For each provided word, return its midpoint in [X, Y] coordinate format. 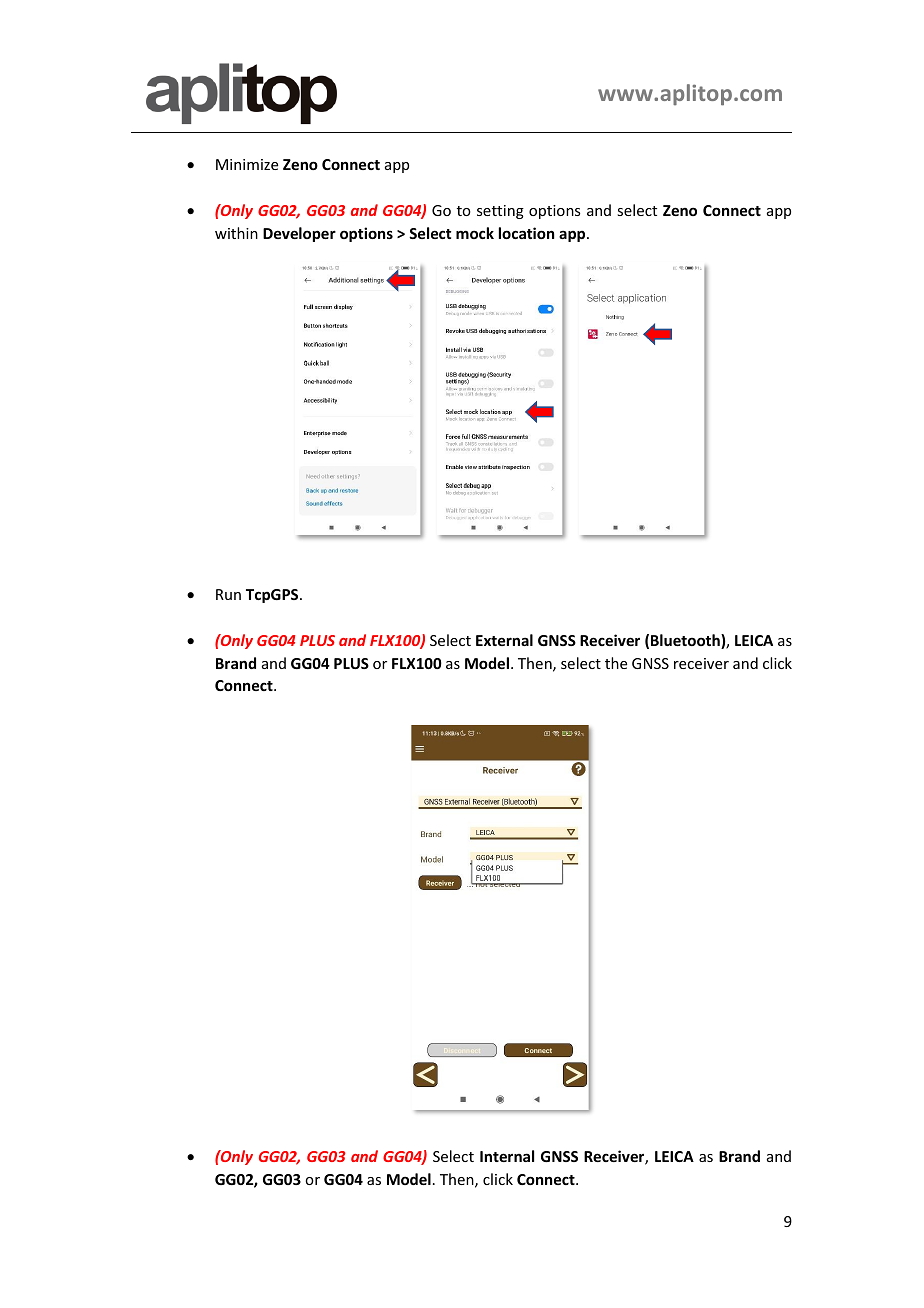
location [526, 233]
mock [475, 233]
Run [228, 594]
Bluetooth [686, 641]
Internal [507, 1156]
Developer [299, 234]
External [504, 640]
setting [500, 212]
